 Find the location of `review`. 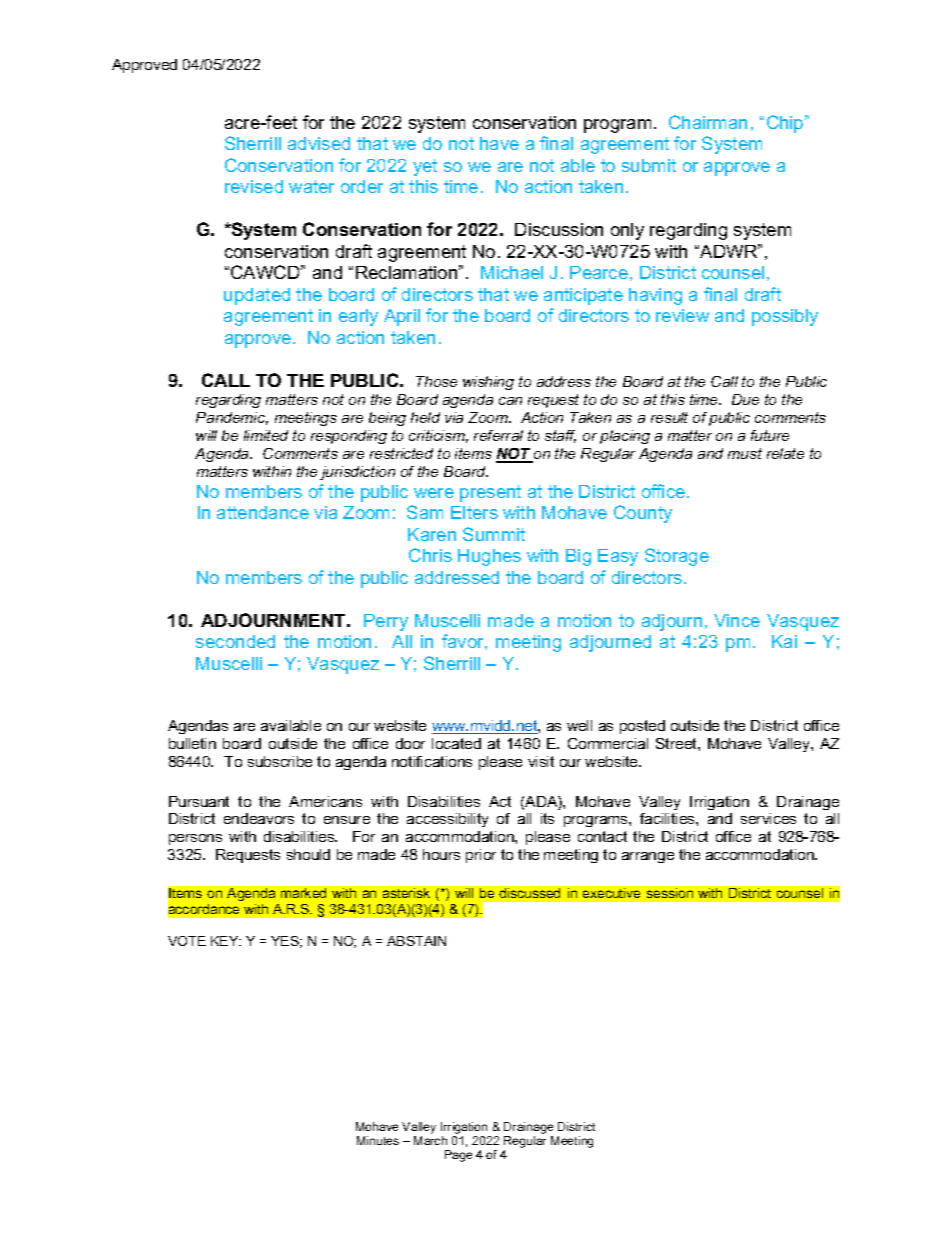

review is located at coordinates (682, 315).
